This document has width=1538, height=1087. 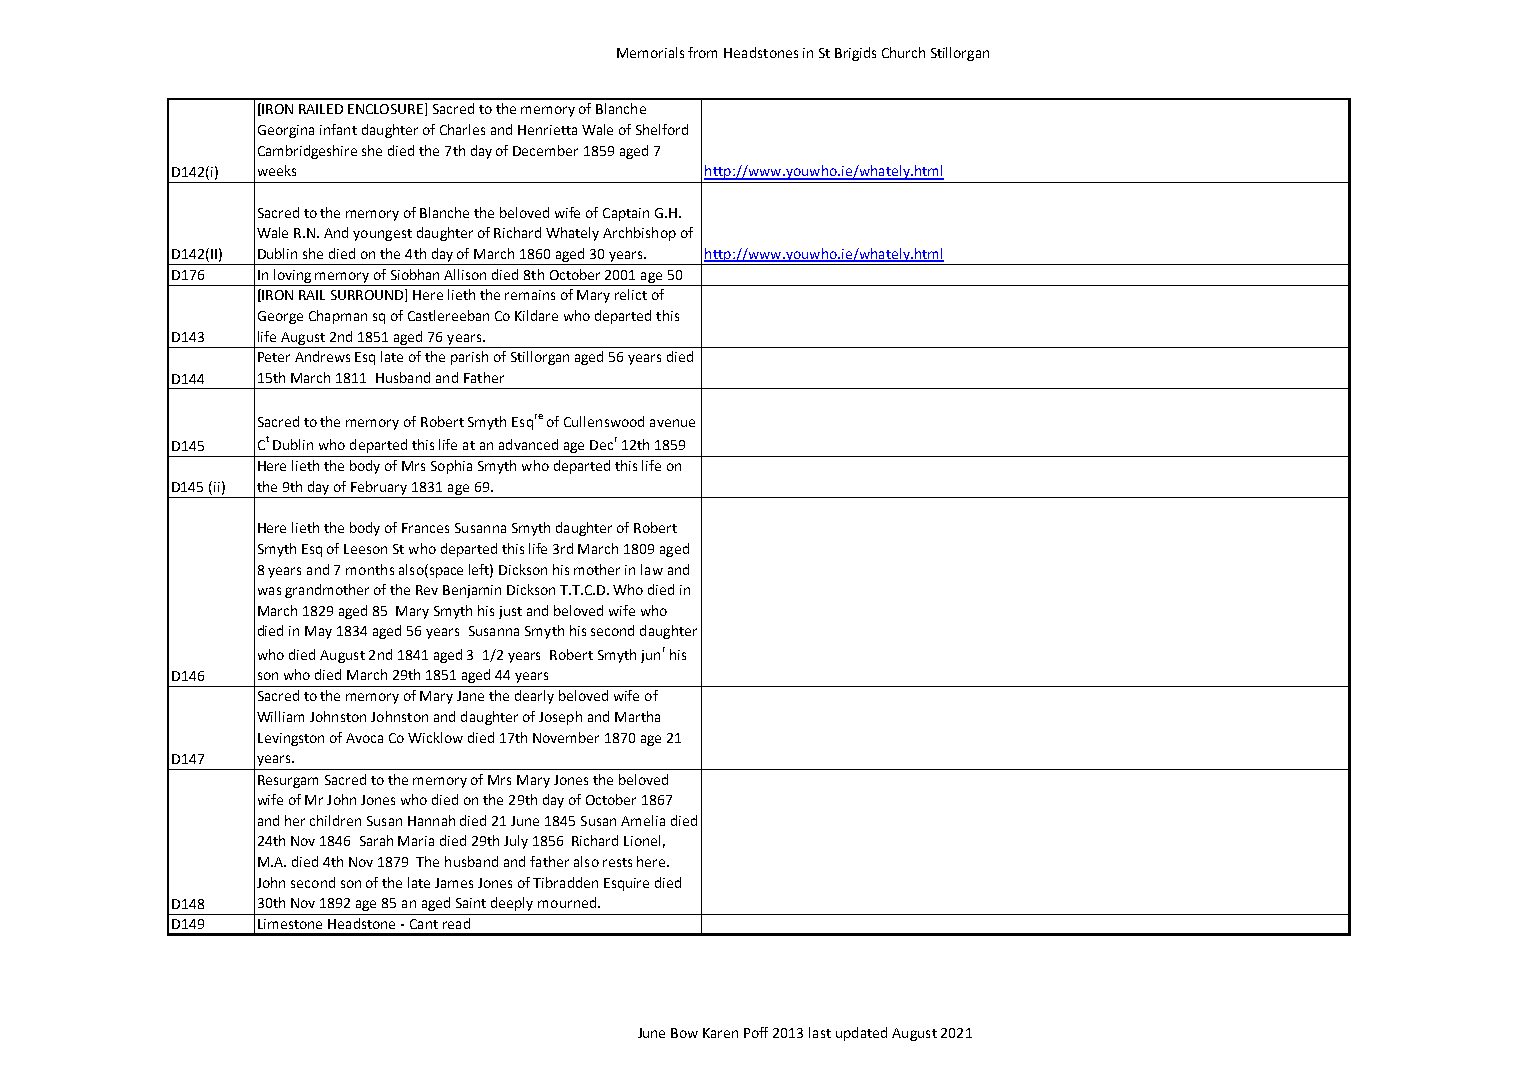 I want to click on Amelia, so click(x=643, y=820).
